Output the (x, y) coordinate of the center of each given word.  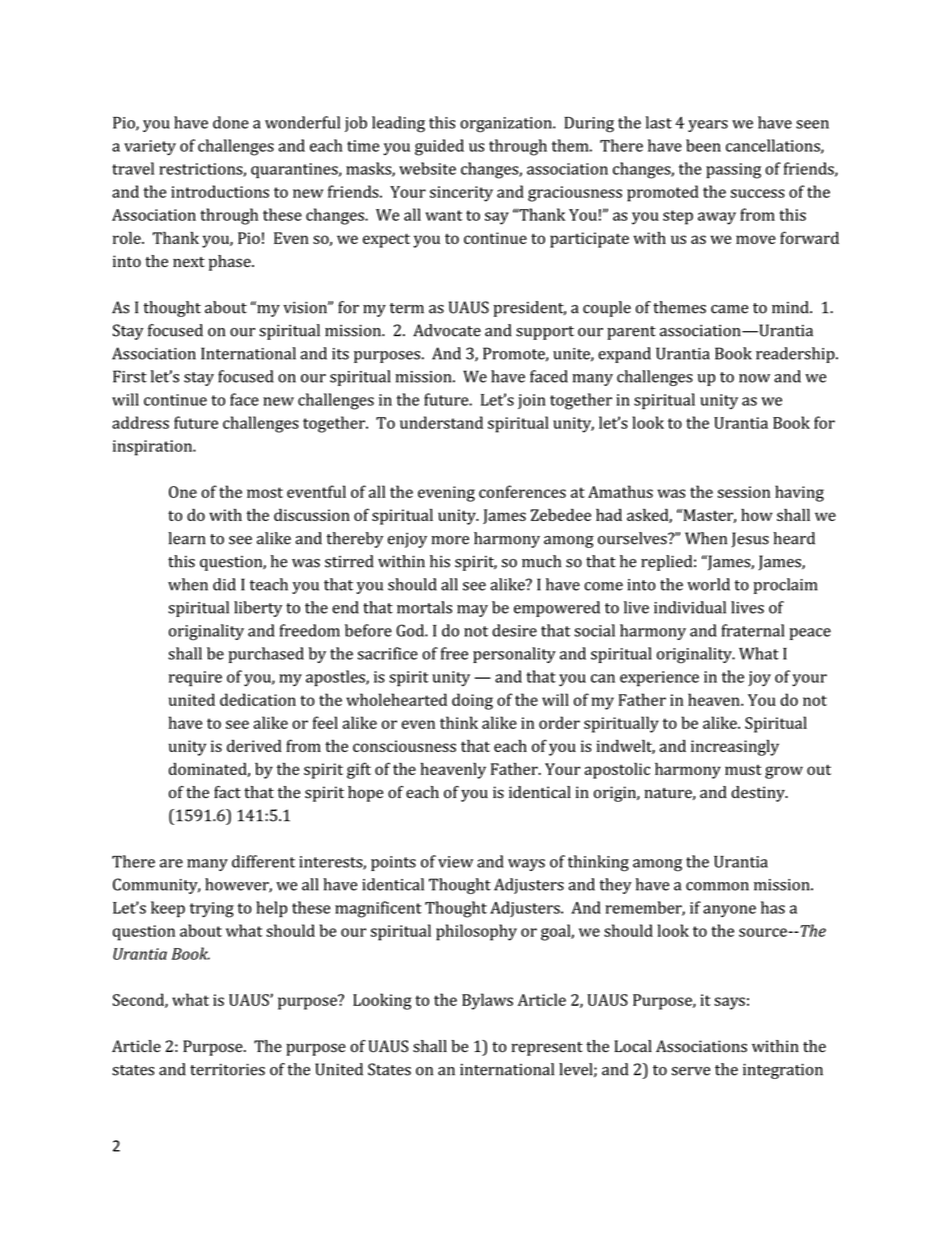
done (231, 122)
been (703, 145)
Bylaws (487, 1001)
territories (227, 1069)
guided (439, 147)
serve (691, 1071)
